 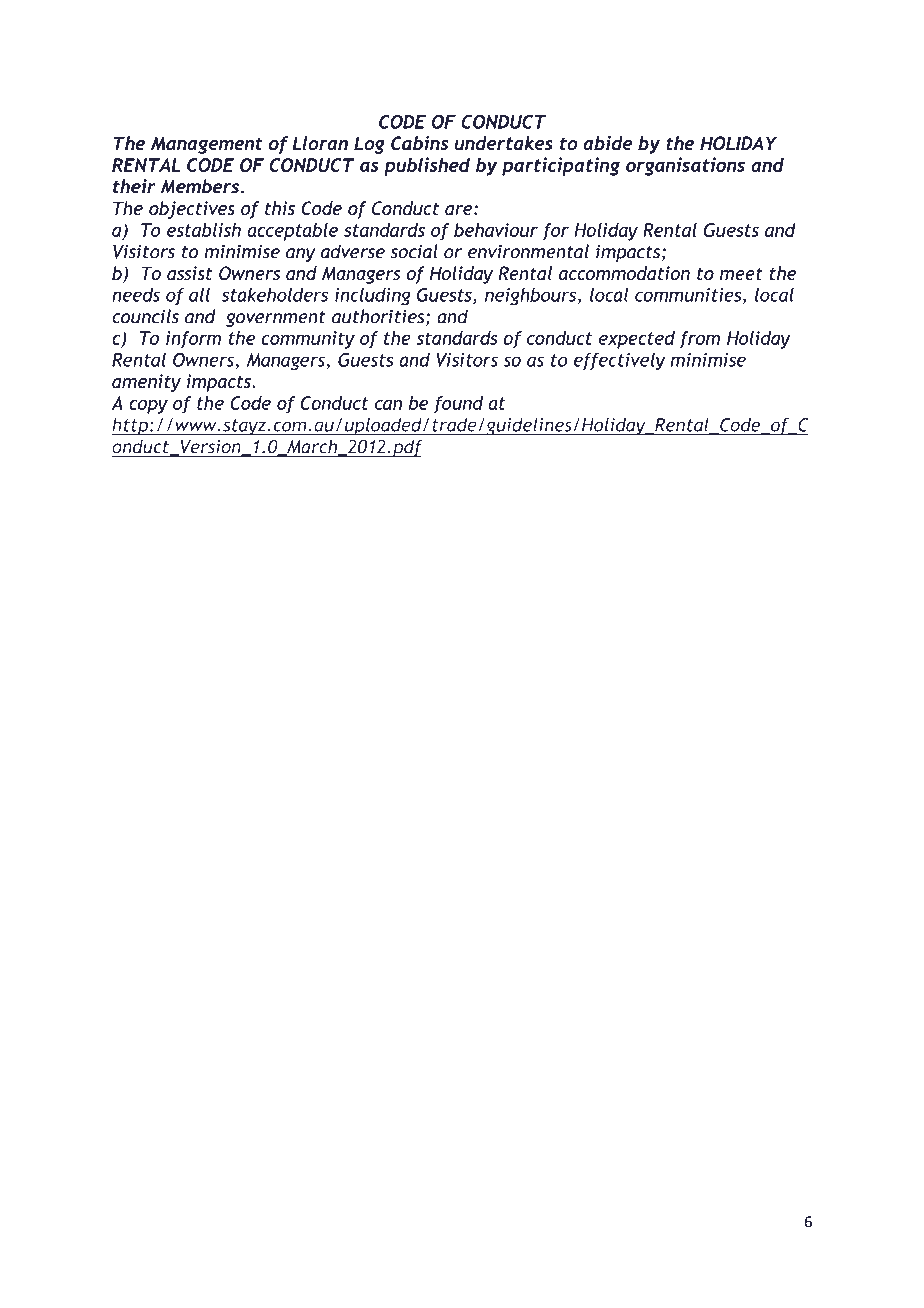 I want to click on social, so click(x=414, y=251).
